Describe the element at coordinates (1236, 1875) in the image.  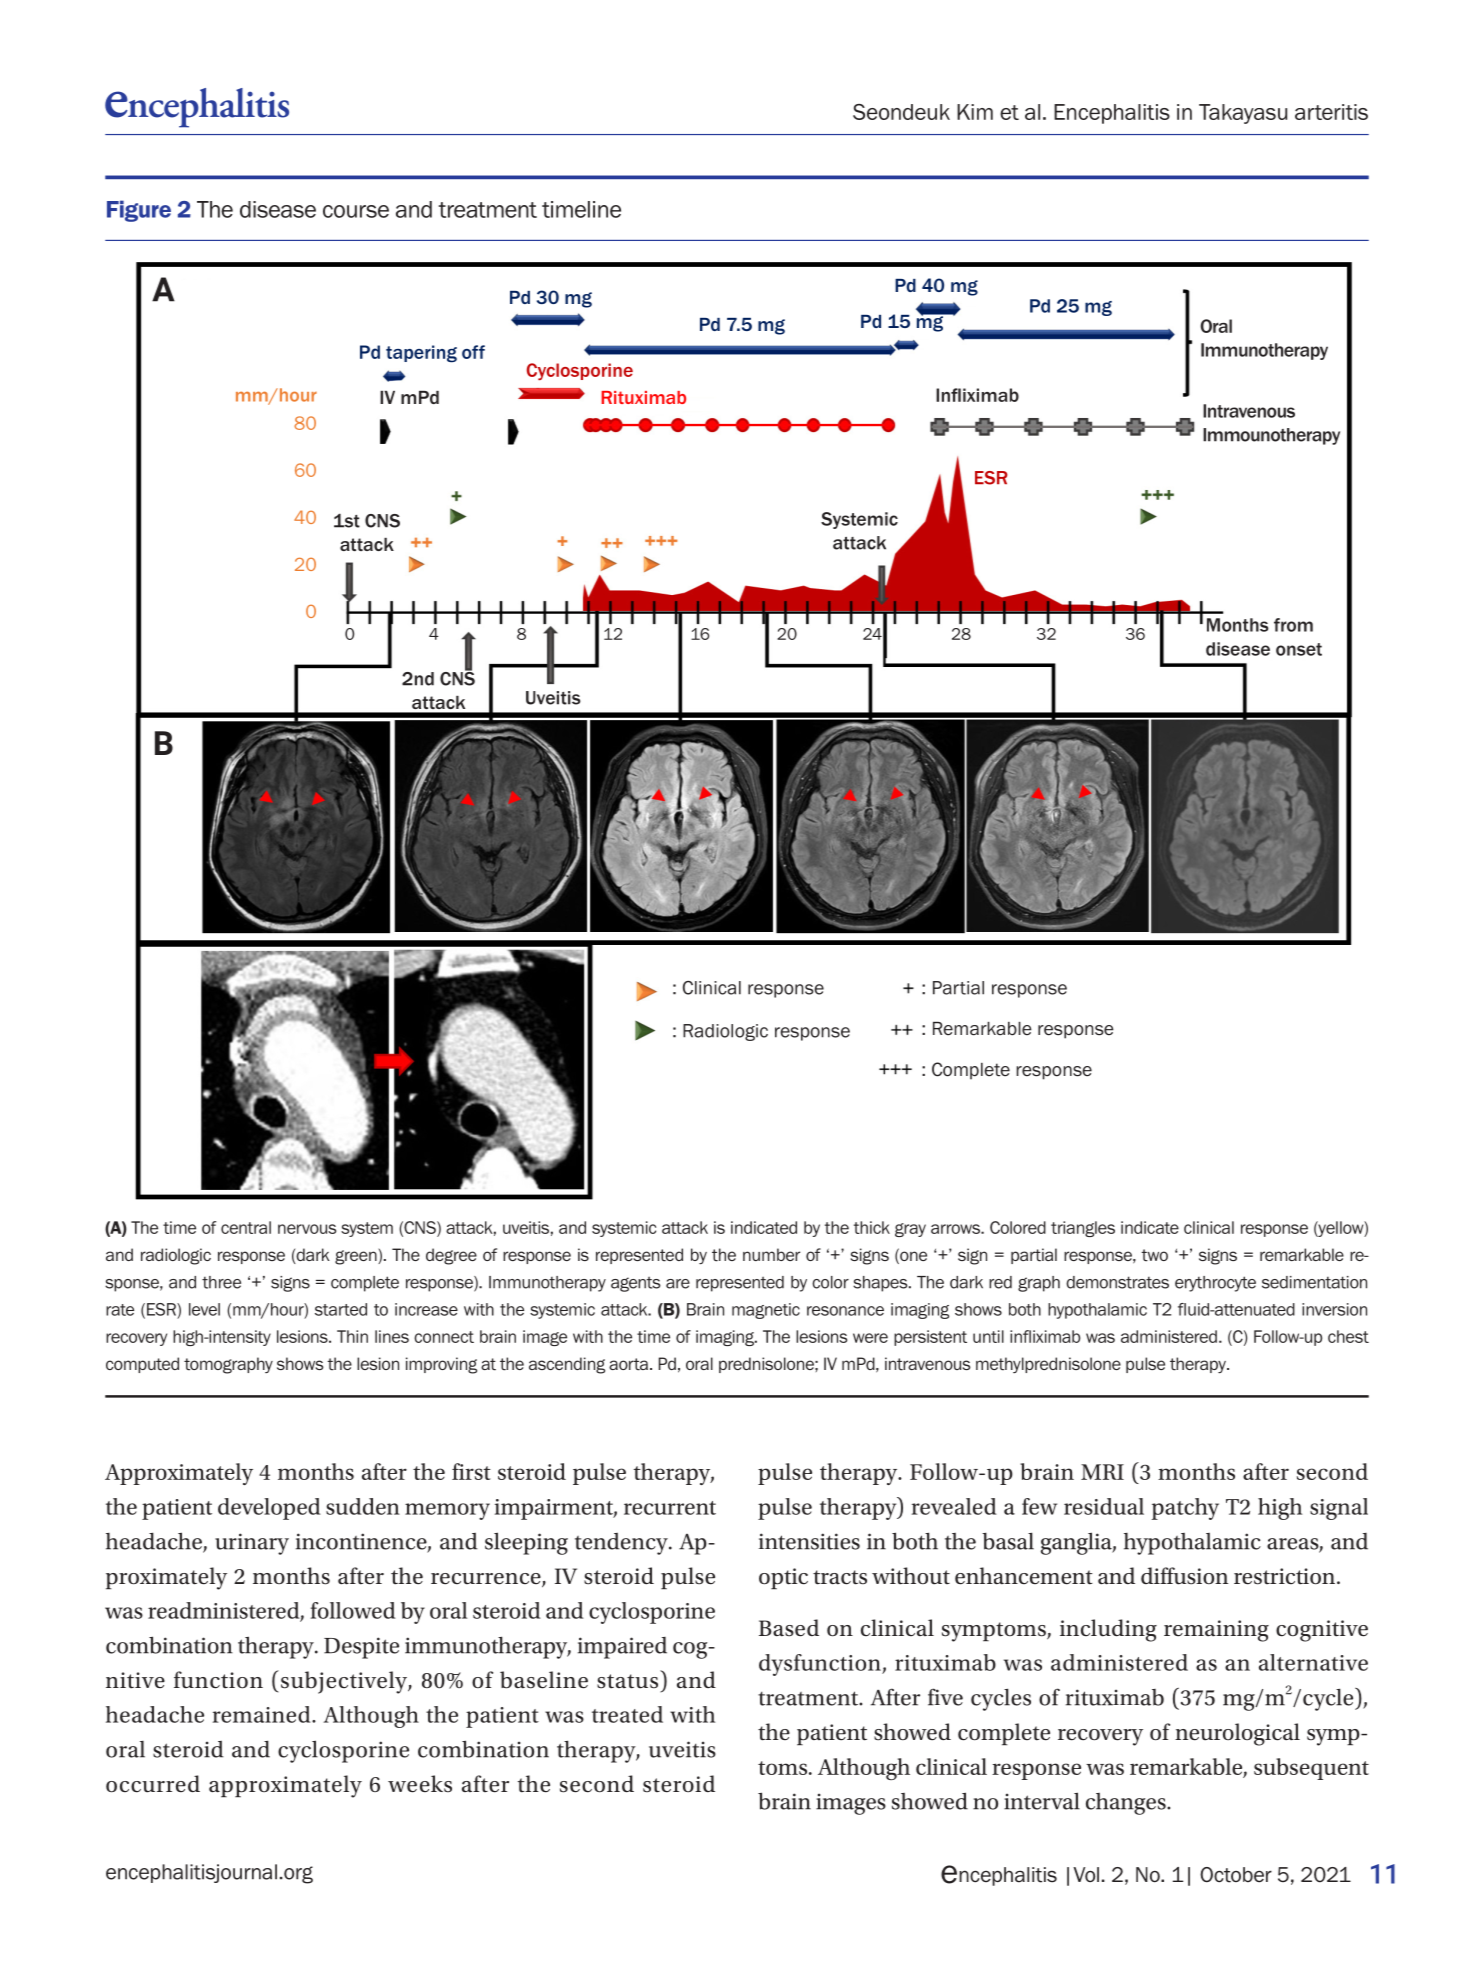
I see `October` at that location.
